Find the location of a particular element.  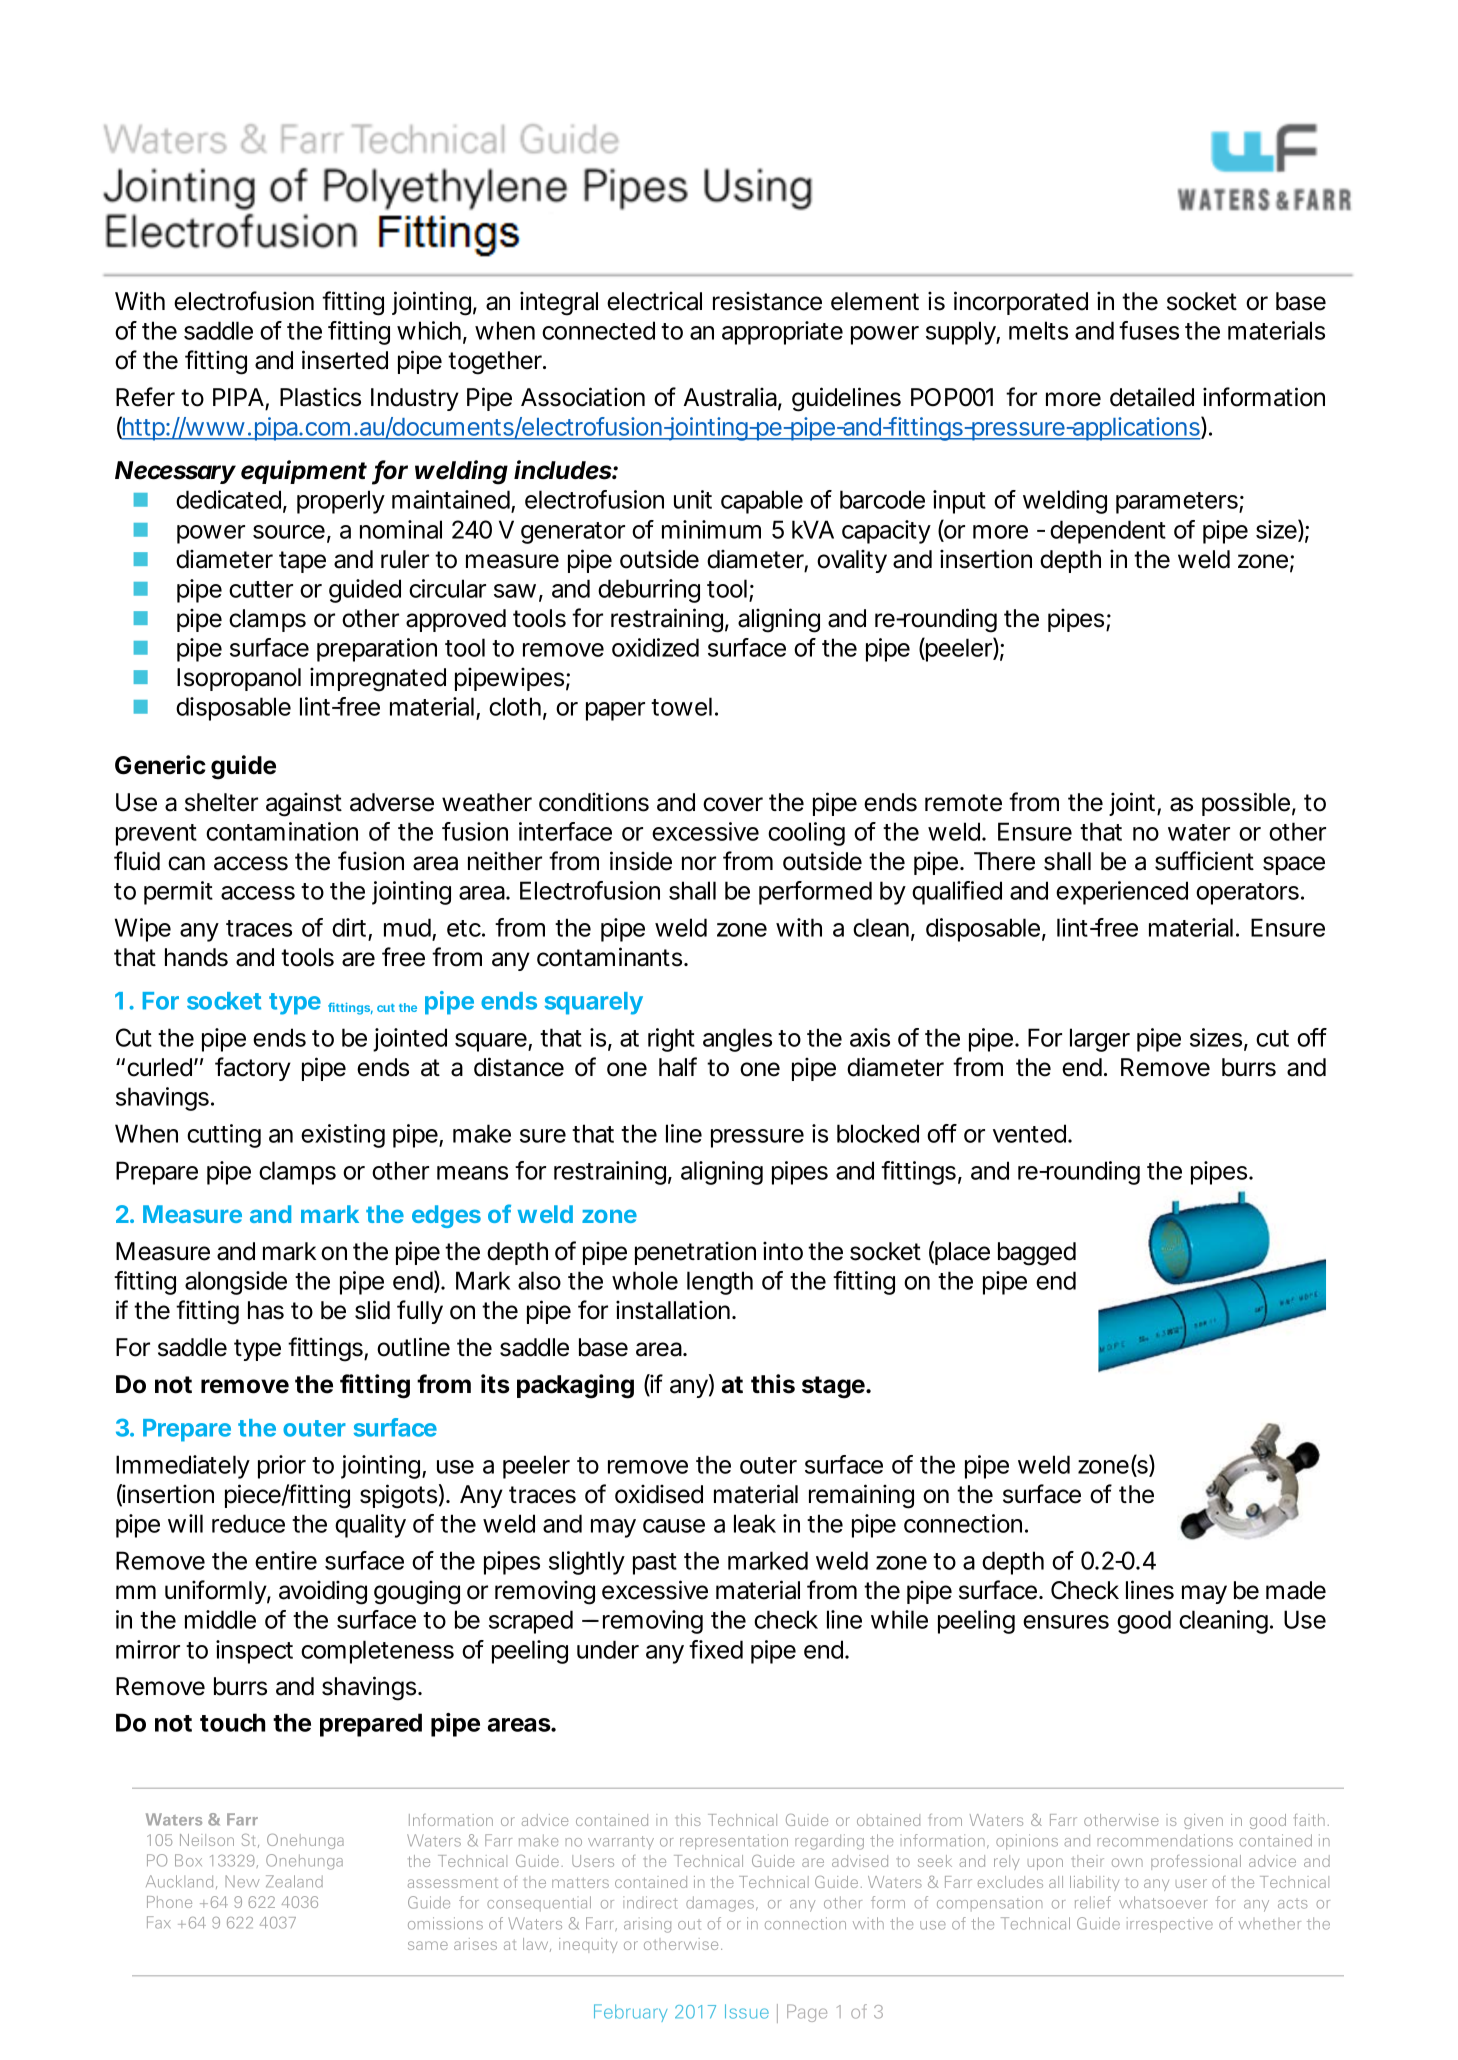

appropriate is located at coordinates (782, 333).
